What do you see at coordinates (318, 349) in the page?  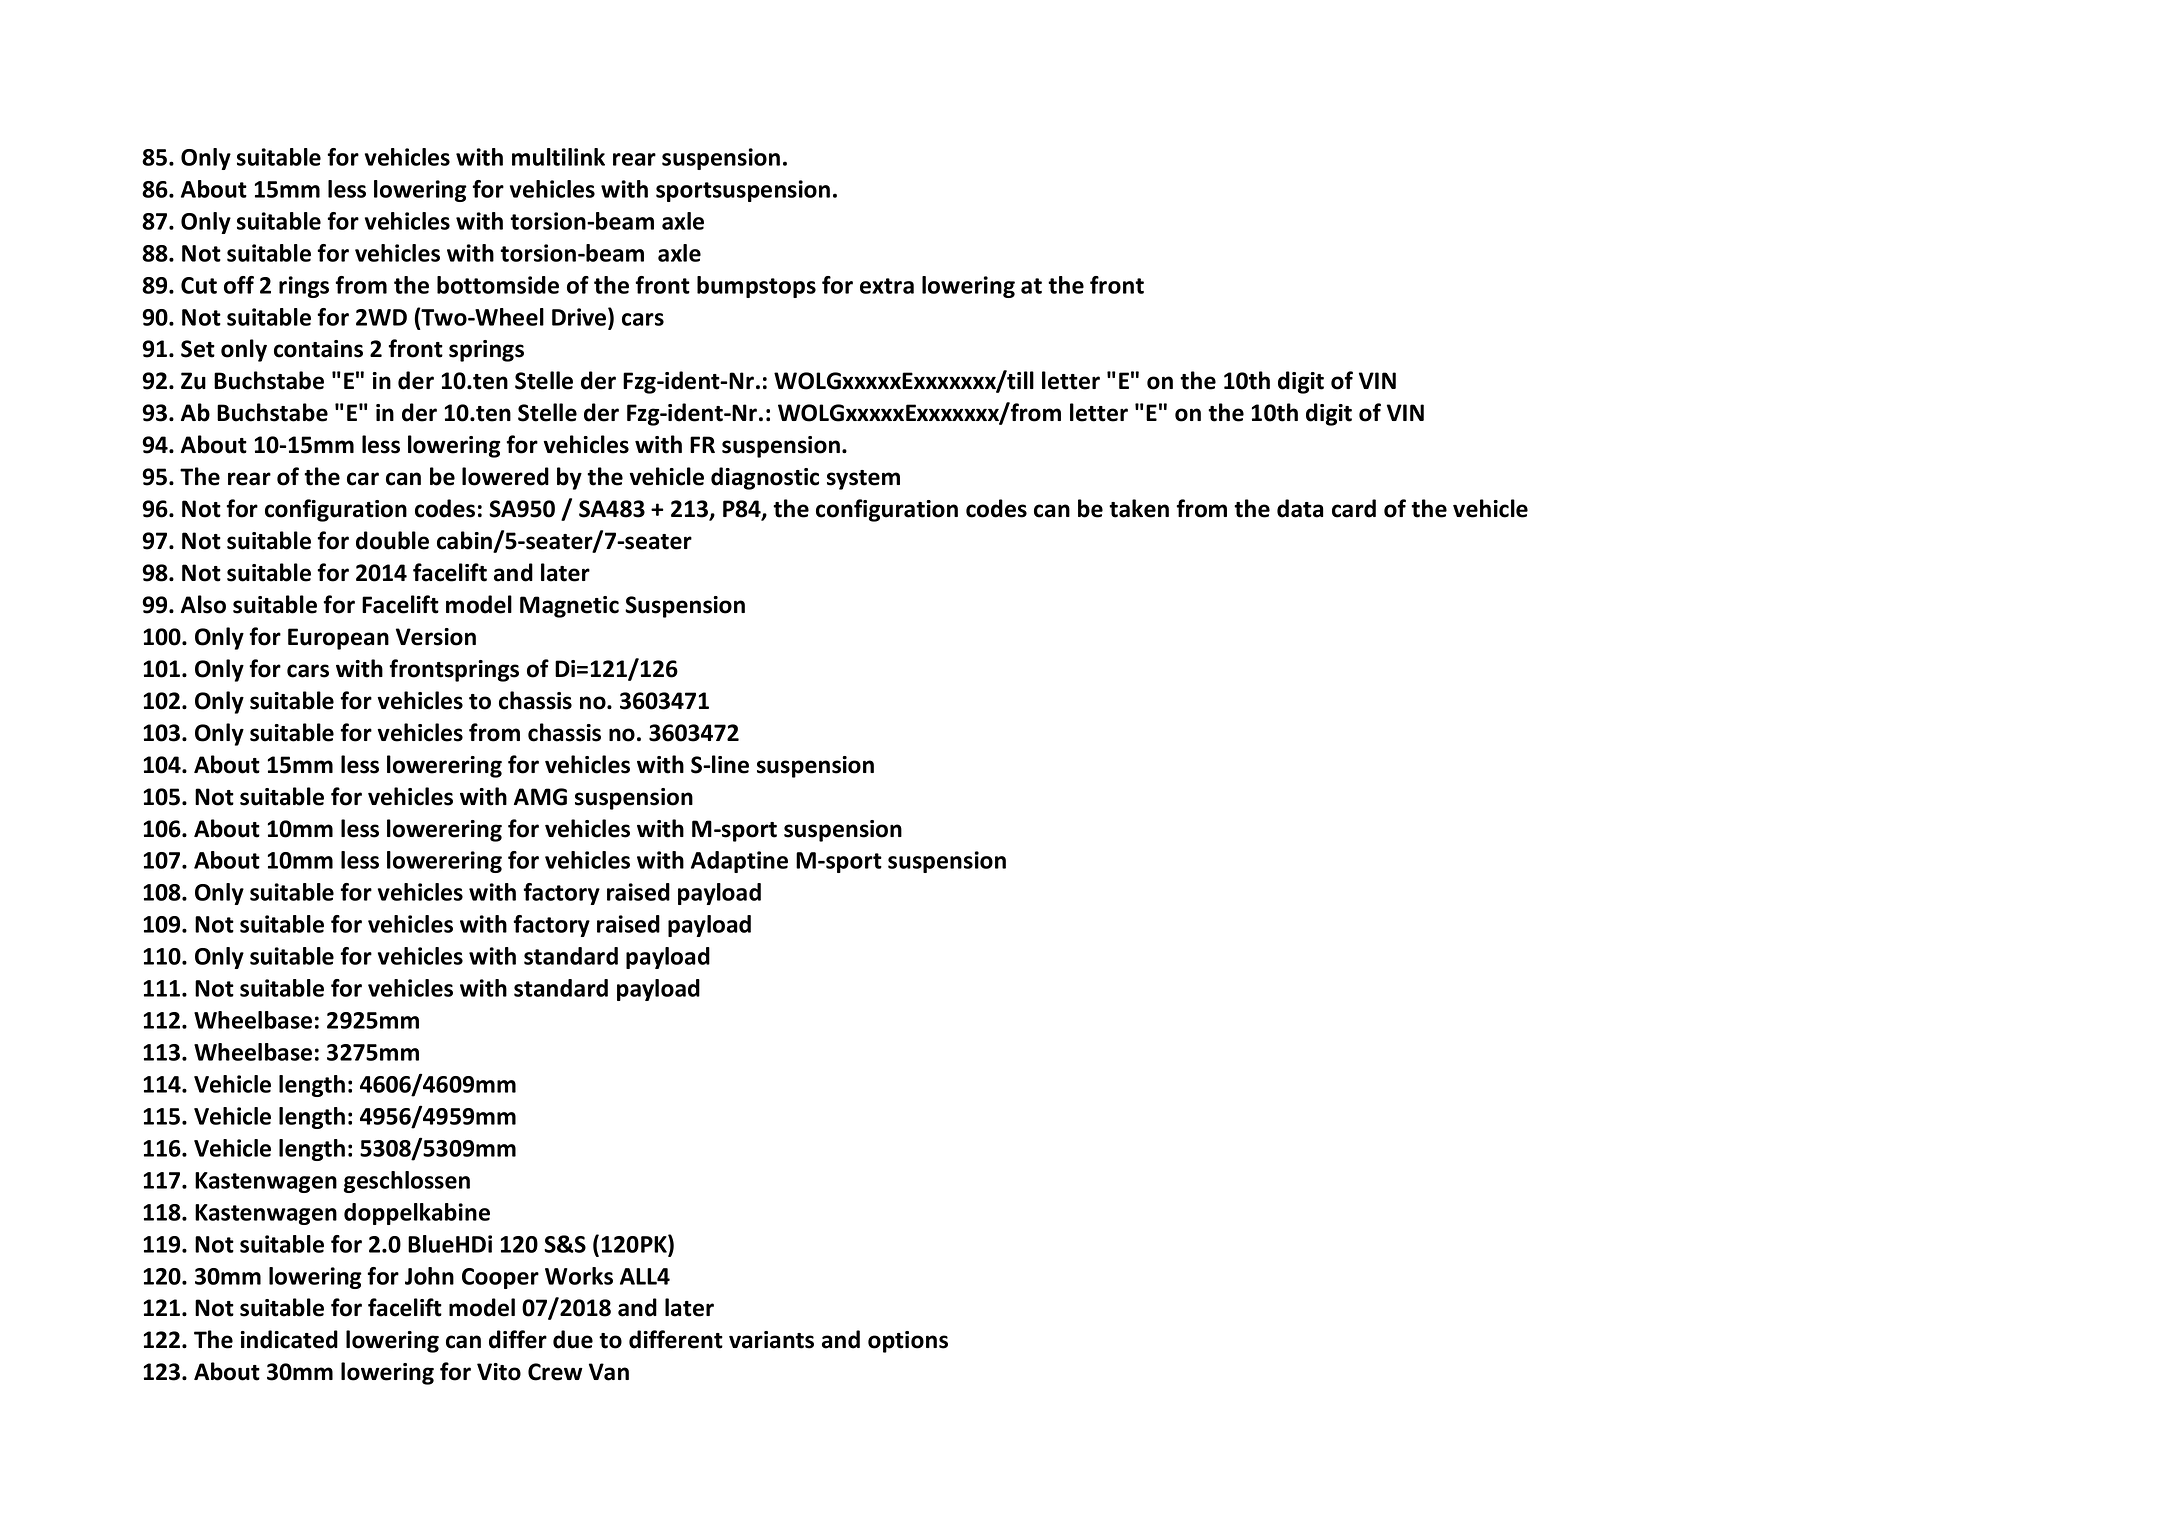 I see `contains` at bounding box center [318, 349].
